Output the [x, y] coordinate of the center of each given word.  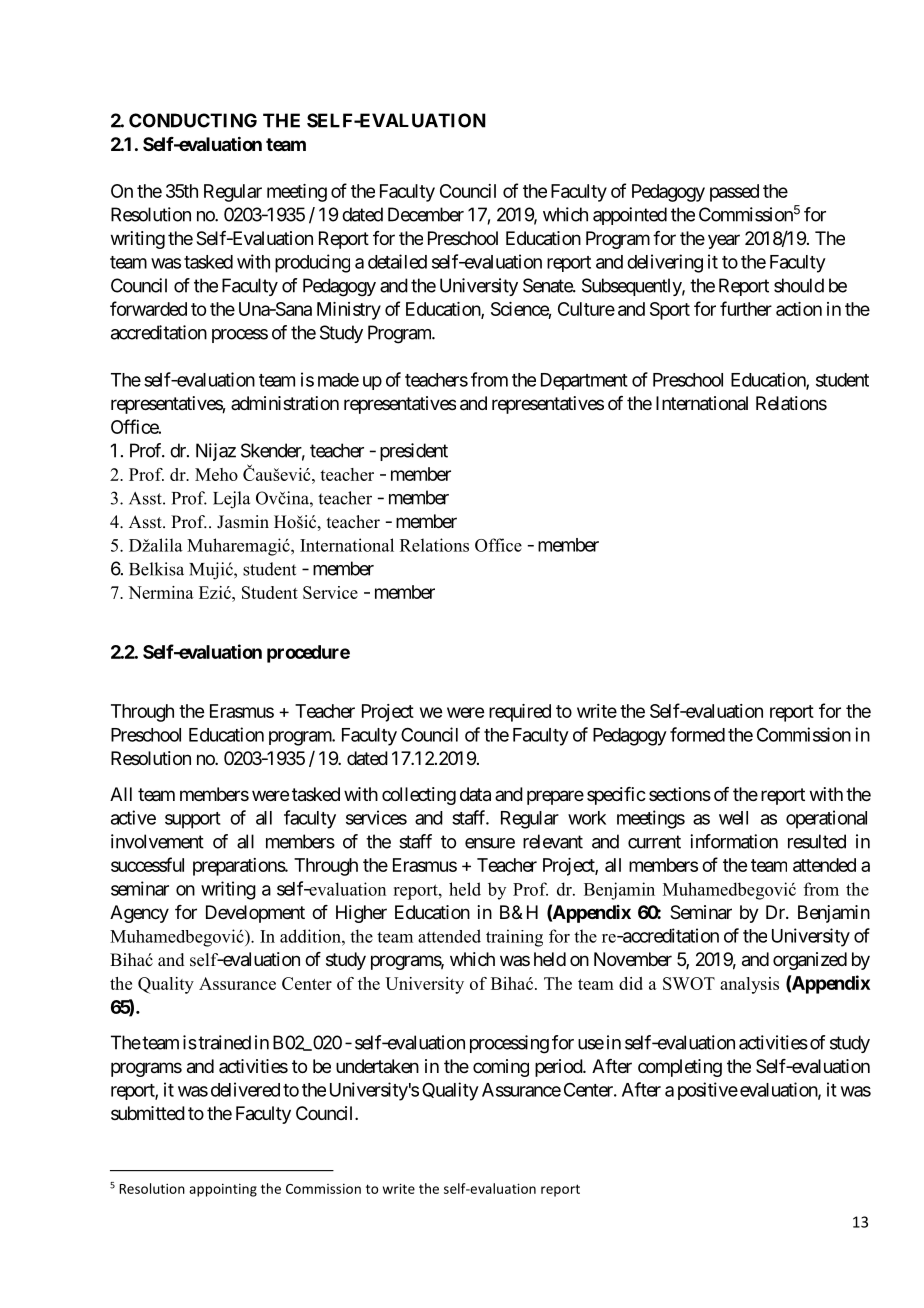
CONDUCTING [193, 120]
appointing [223, 1190]
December [426, 214]
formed [697, 734]
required [520, 713]
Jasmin [243, 522]
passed [734, 193]
